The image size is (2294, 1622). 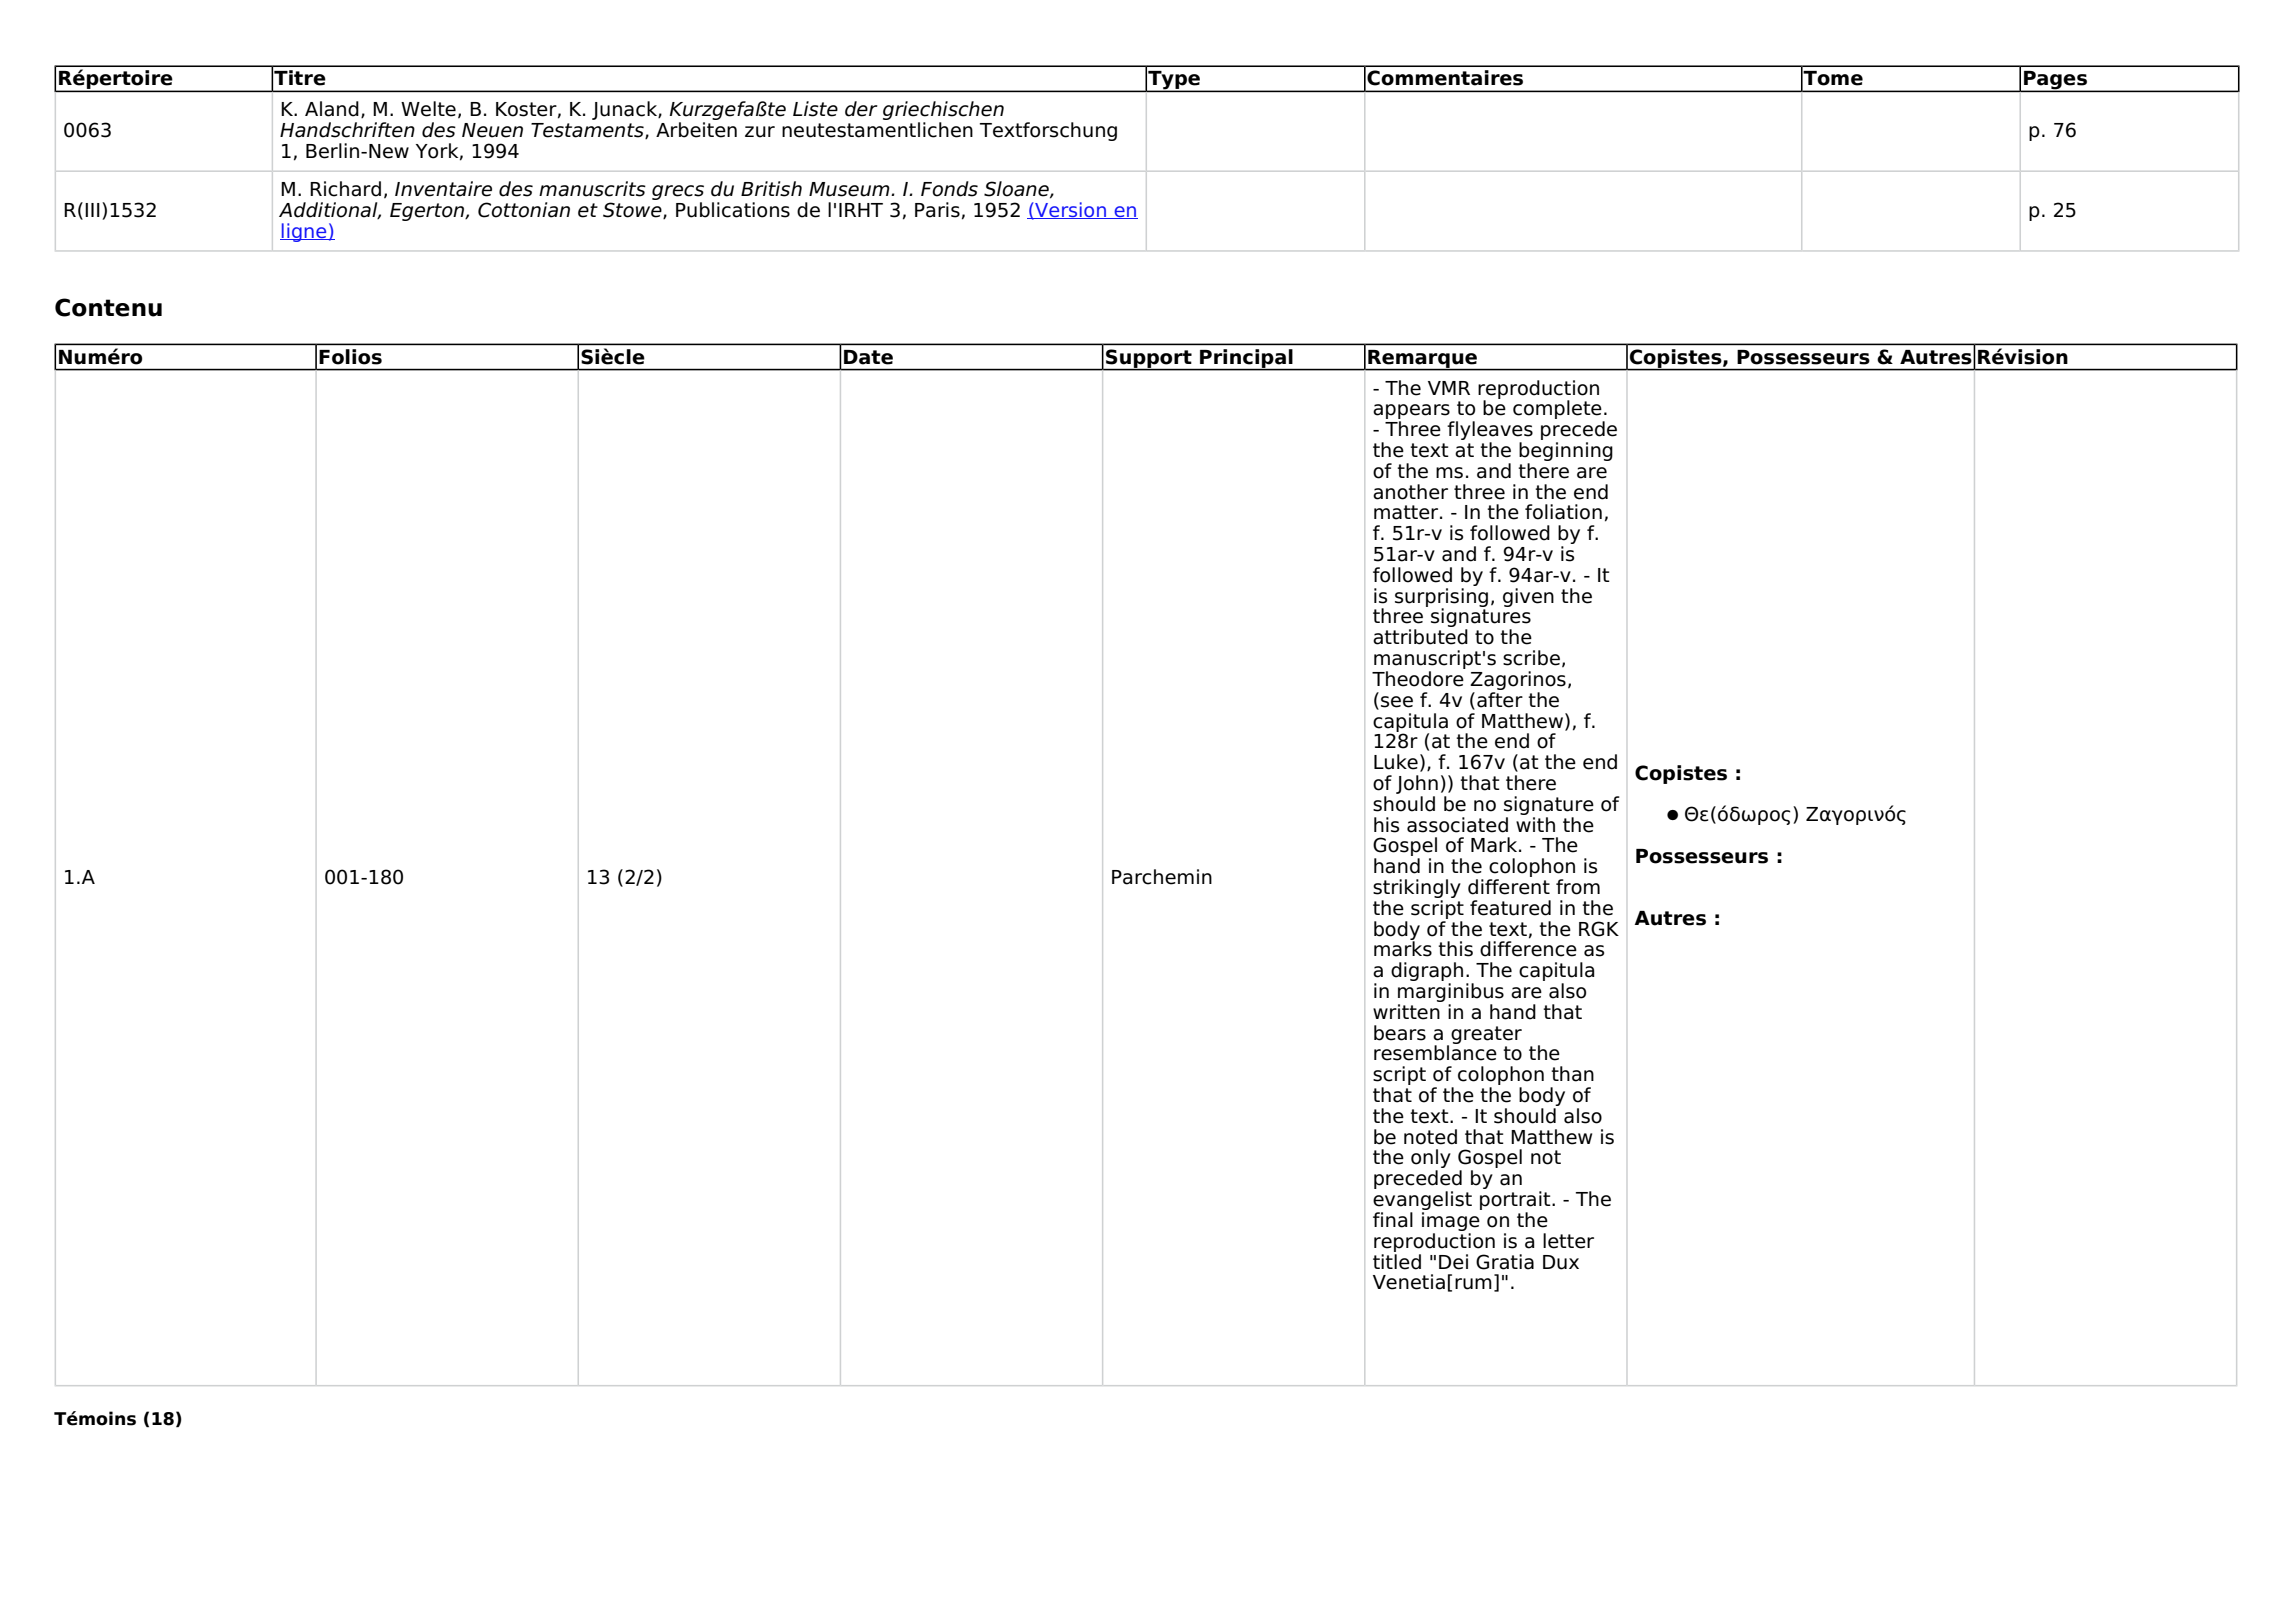 I want to click on scribe, so click(x=1531, y=658).
